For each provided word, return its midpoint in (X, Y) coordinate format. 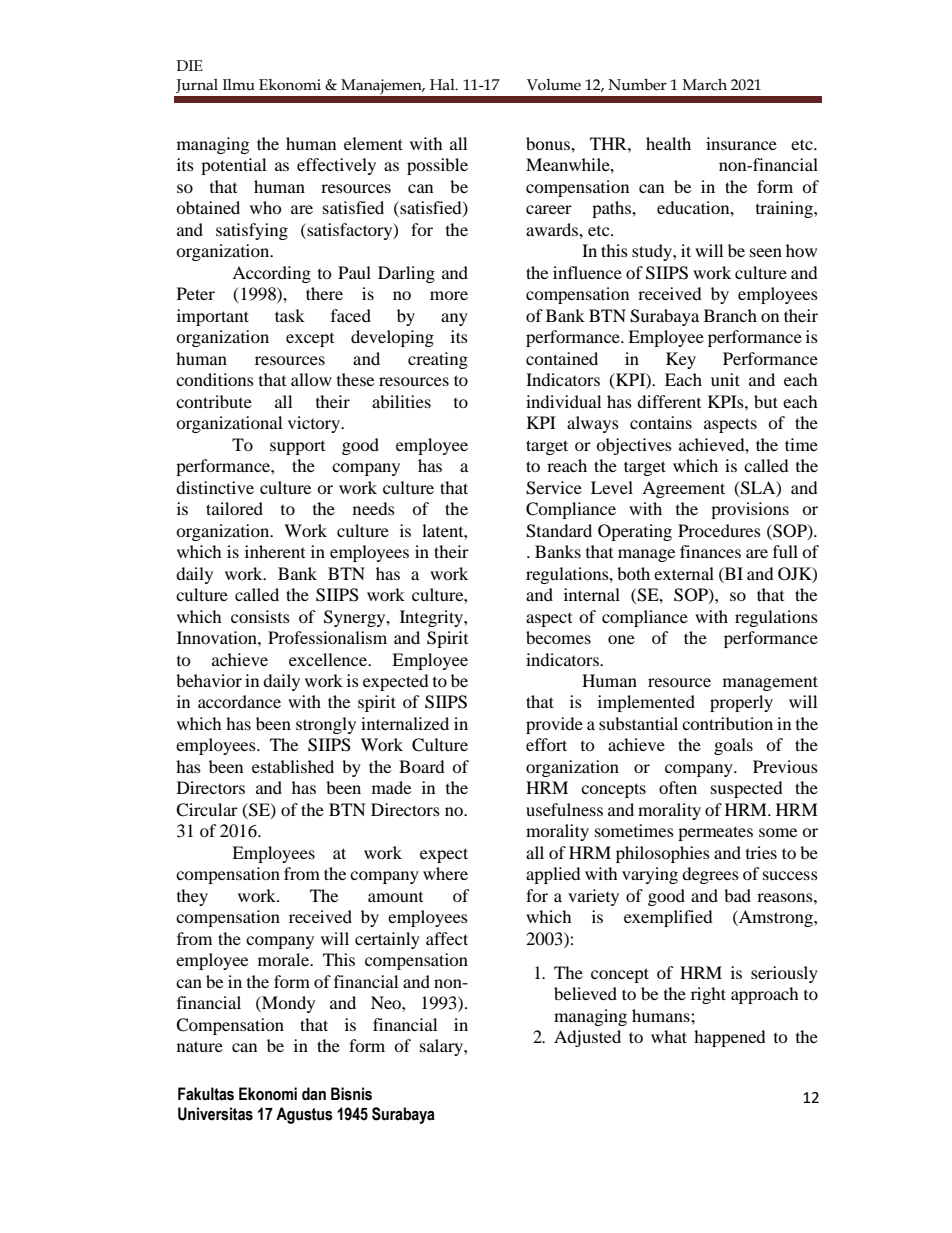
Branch (730, 315)
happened (730, 1038)
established (293, 766)
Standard (559, 531)
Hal (443, 85)
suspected (747, 789)
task (290, 315)
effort (546, 744)
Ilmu (239, 85)
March (705, 85)
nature (200, 1046)
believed (585, 993)
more (449, 295)
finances (710, 551)
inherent (275, 551)
